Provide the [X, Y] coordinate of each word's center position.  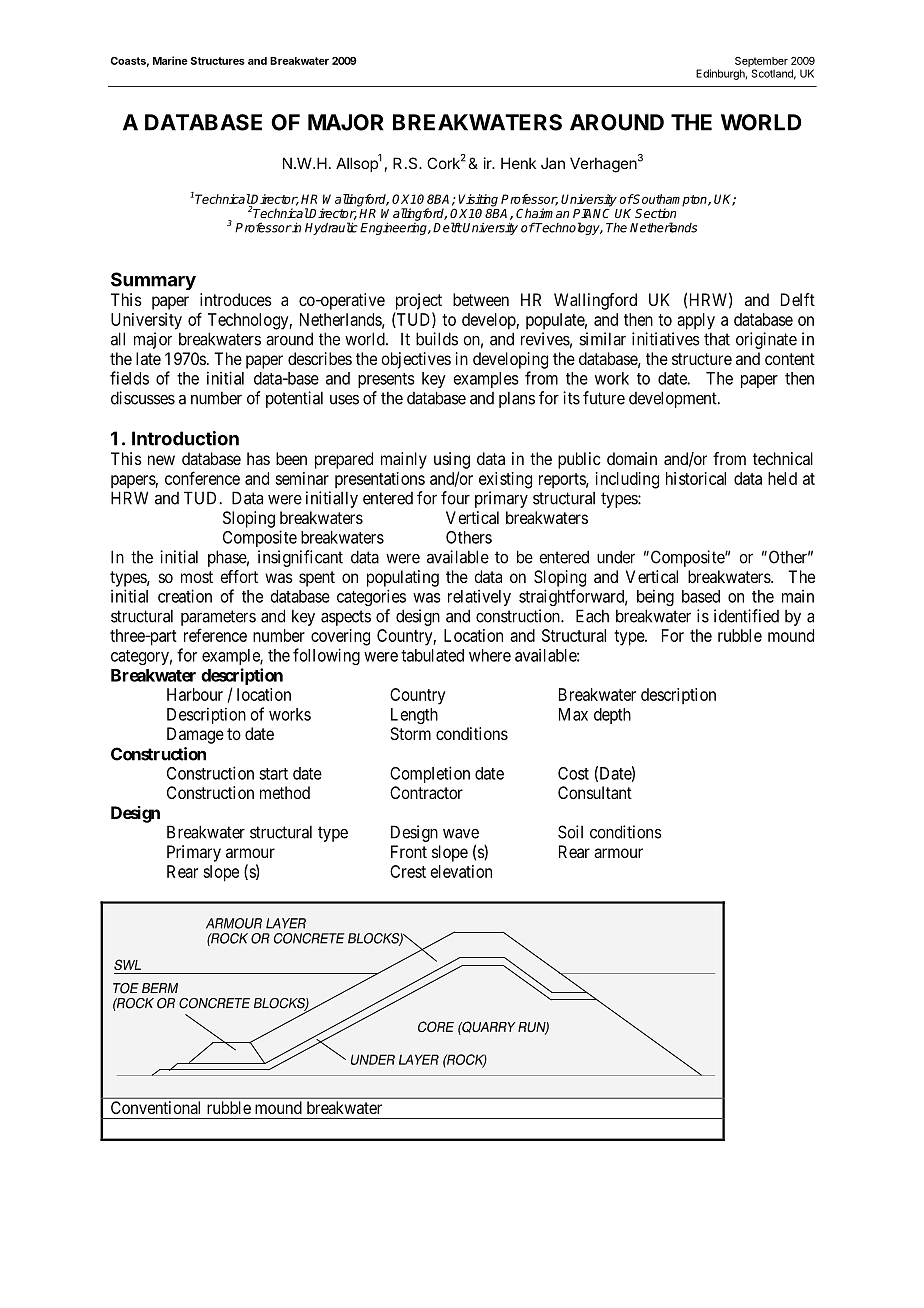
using [452, 460]
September [761, 63]
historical [696, 478]
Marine [170, 60]
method [285, 792]
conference [202, 478]
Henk [518, 163]
